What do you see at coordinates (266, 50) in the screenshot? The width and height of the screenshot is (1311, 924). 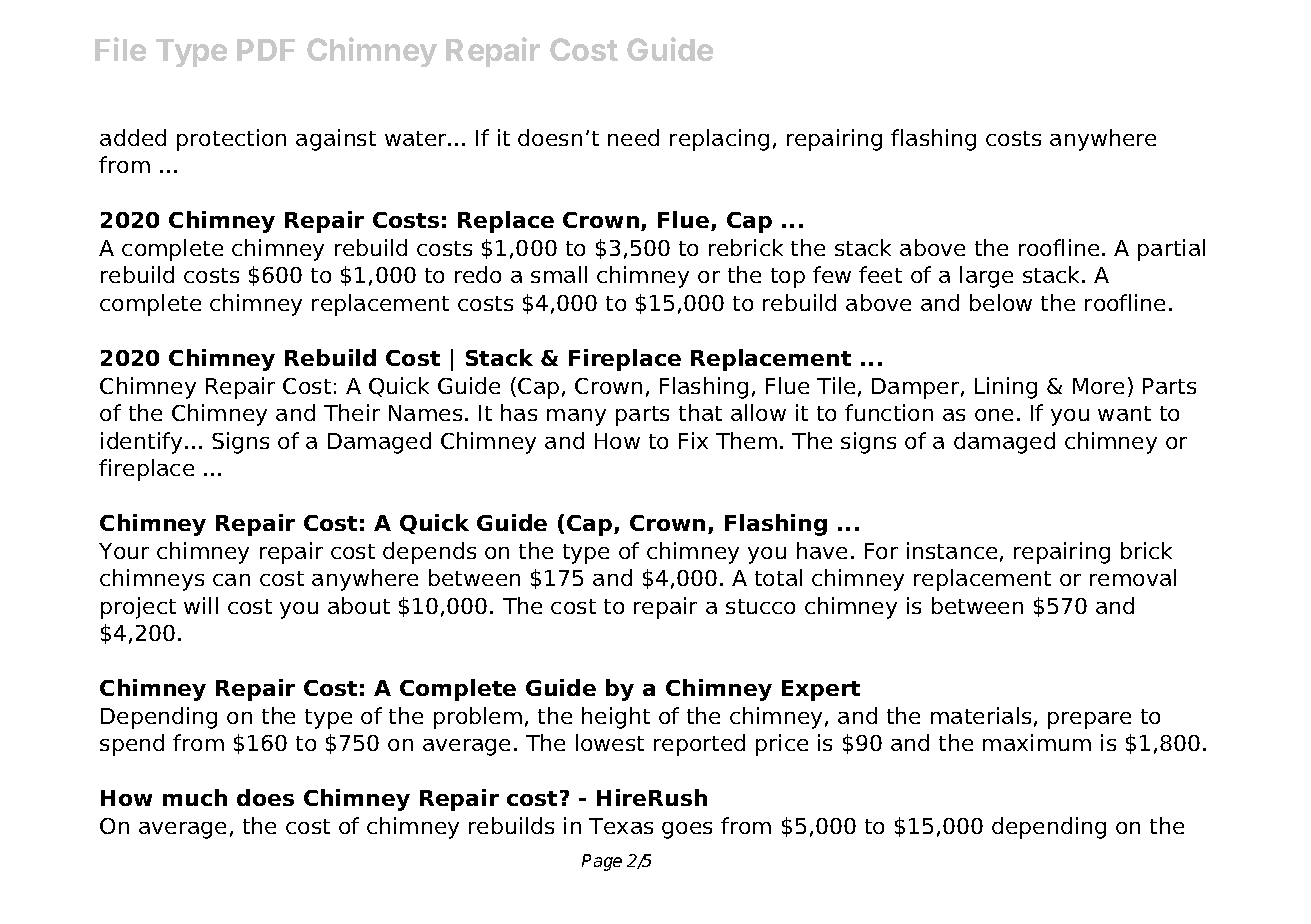 I see `PDF` at bounding box center [266, 50].
